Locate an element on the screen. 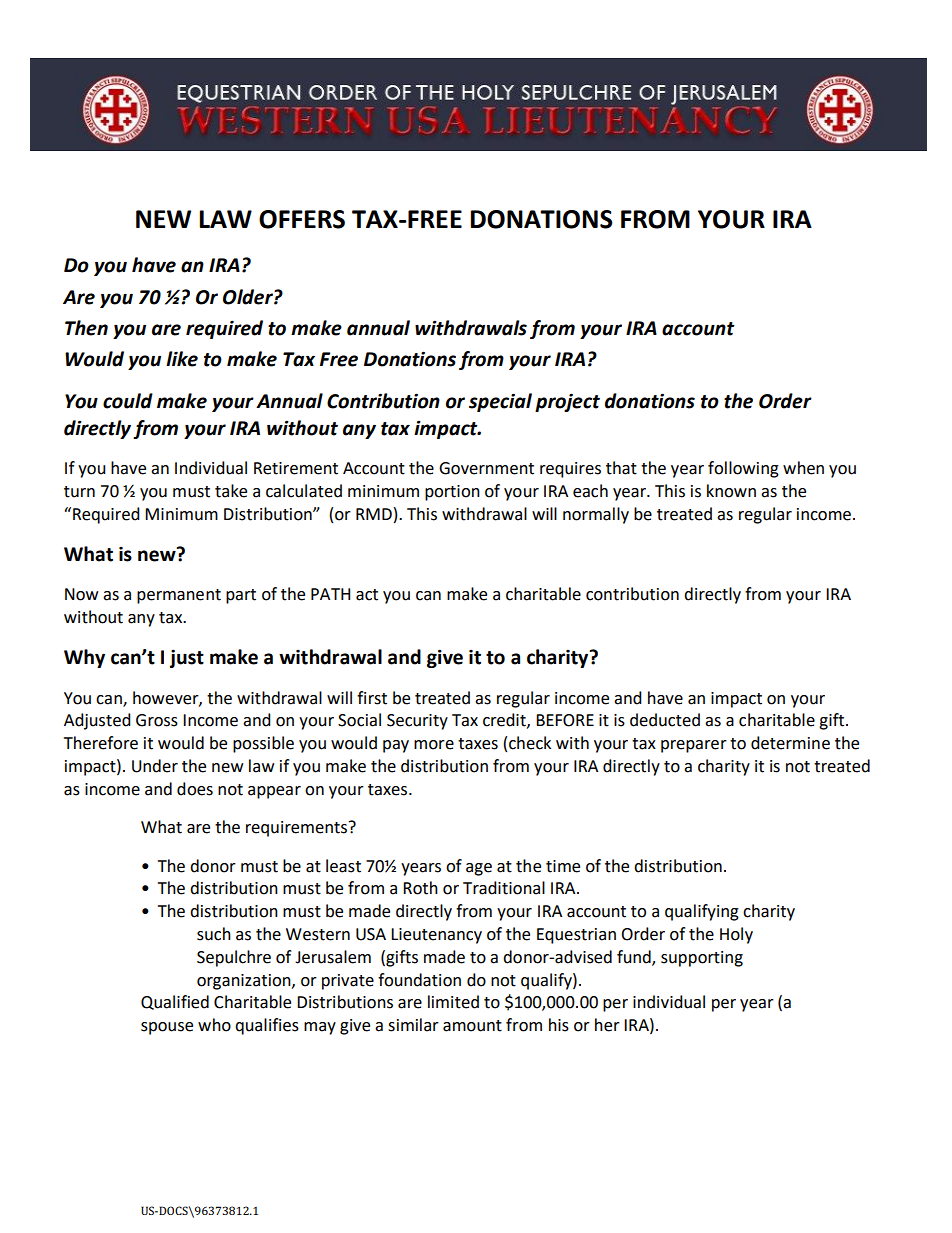 This screenshot has height=1233, width=952. known is located at coordinates (731, 491).
